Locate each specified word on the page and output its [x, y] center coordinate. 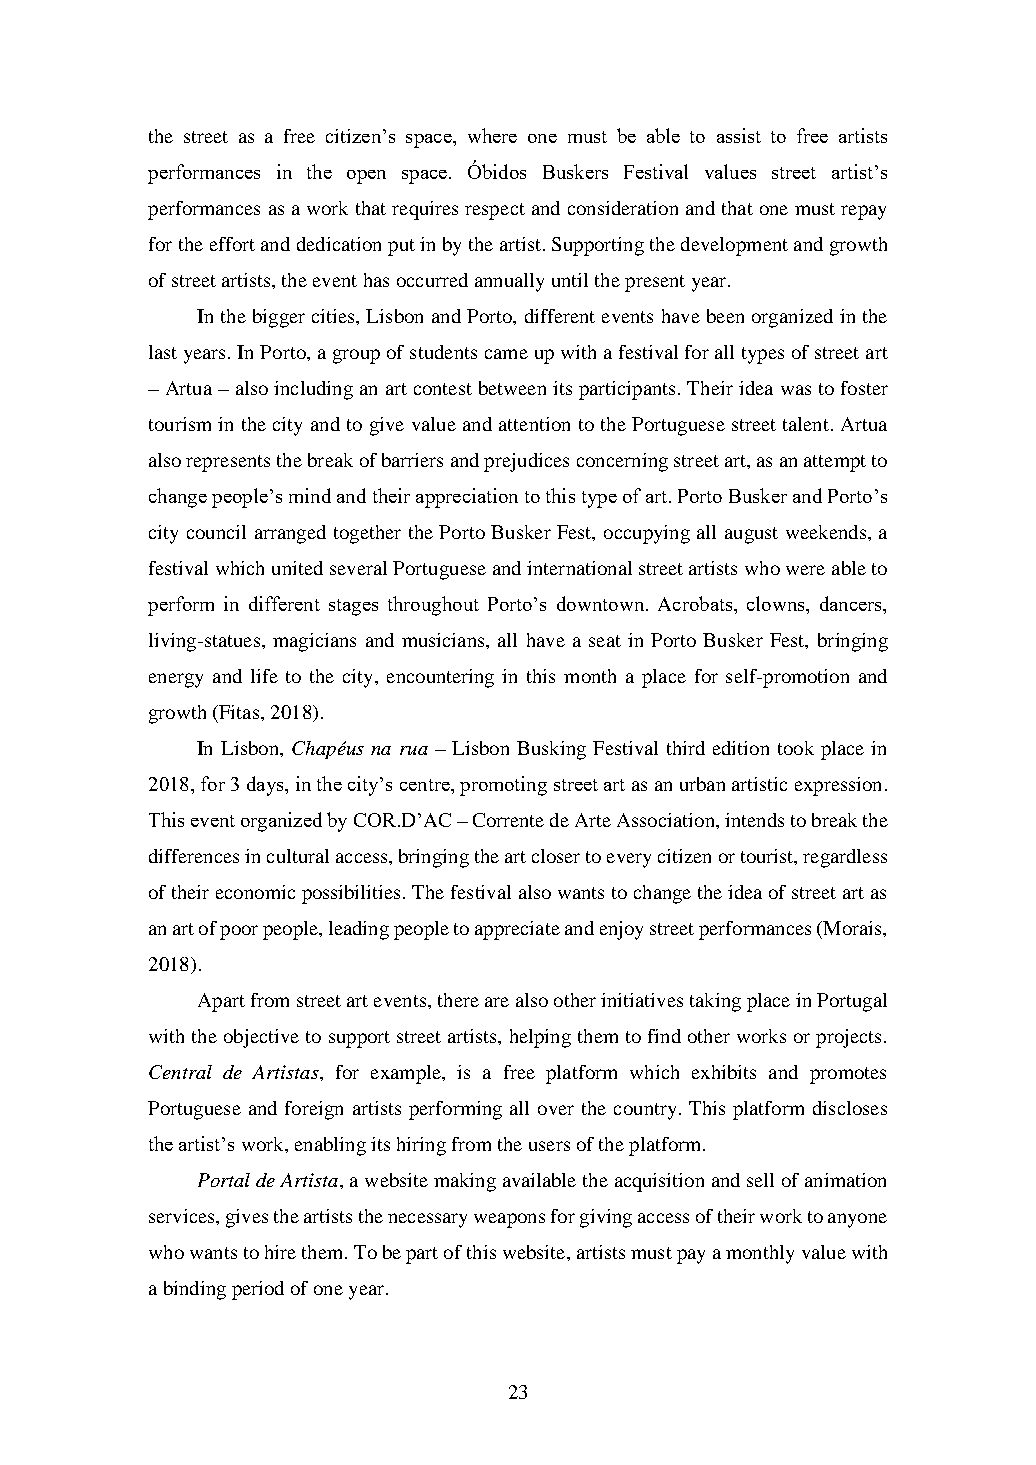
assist [739, 135]
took [796, 748]
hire [280, 1252]
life [264, 676]
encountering [440, 678]
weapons [509, 1220]
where [492, 135]
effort [232, 244]
